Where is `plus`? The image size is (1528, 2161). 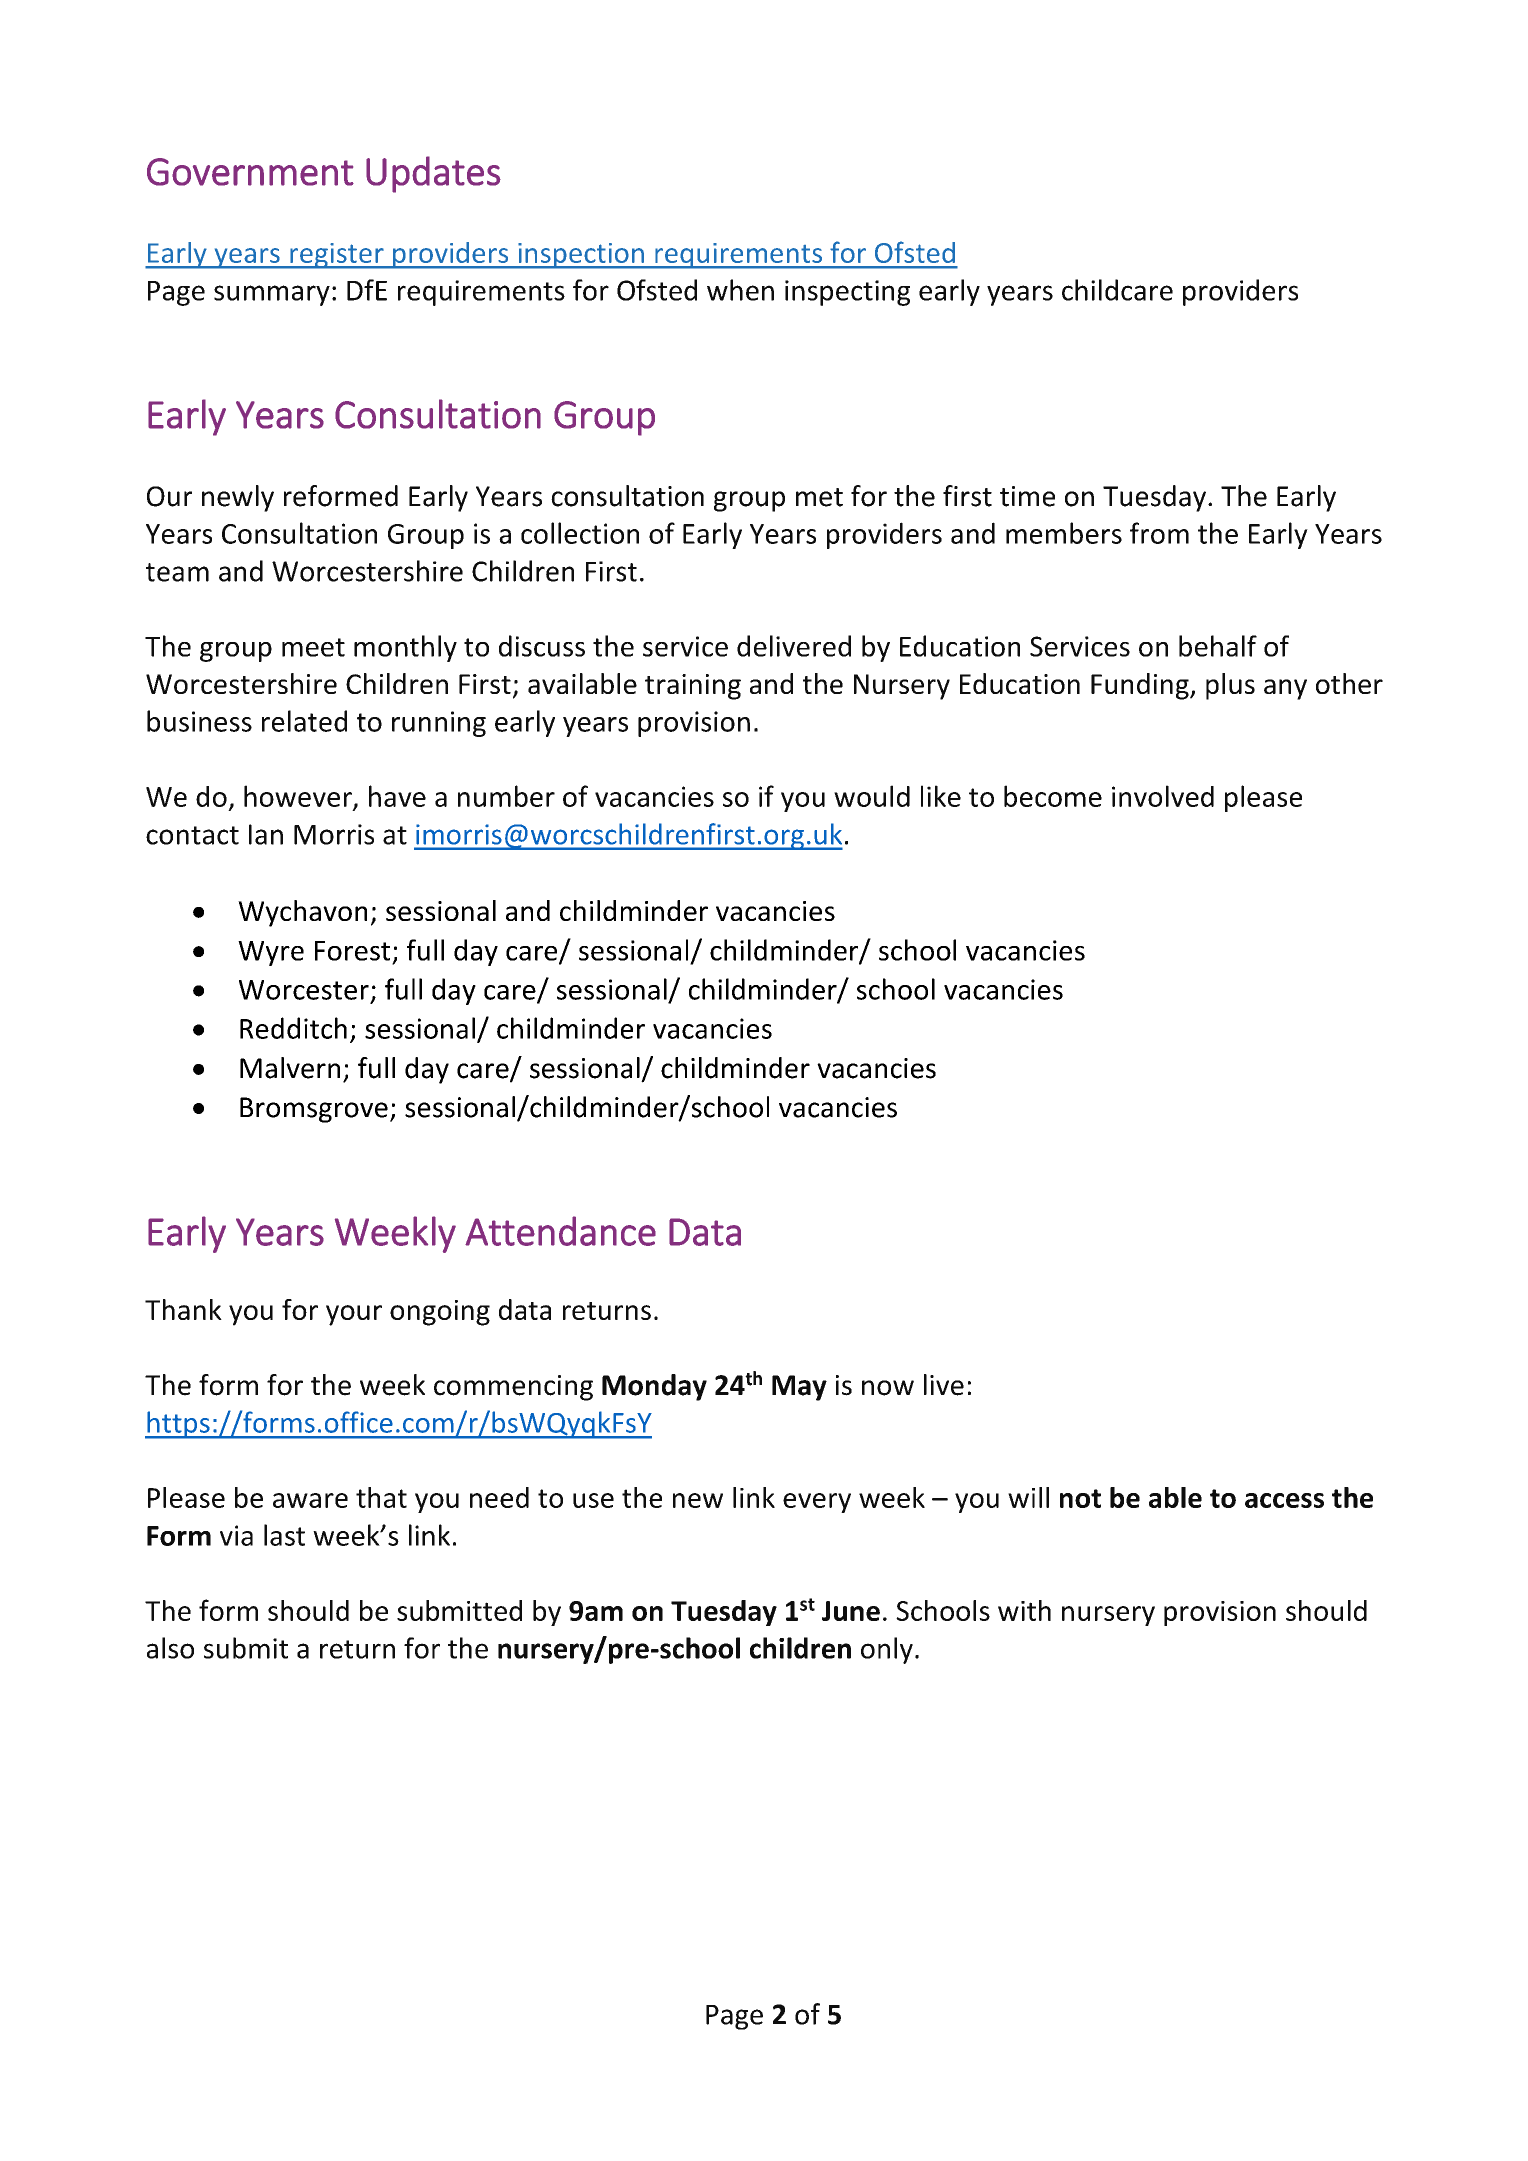 plus is located at coordinates (1230, 686).
